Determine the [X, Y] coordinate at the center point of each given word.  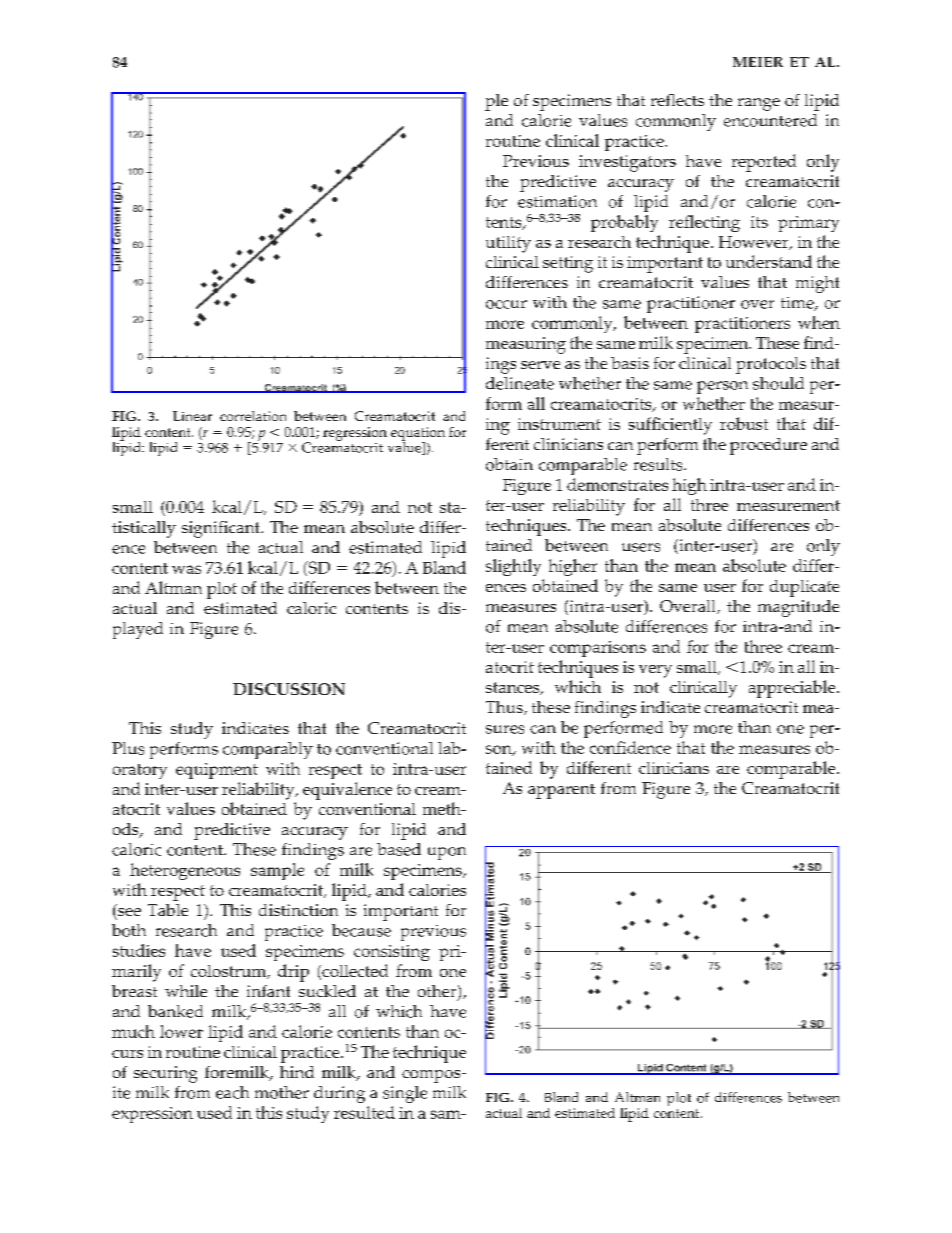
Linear [192, 416]
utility [508, 244]
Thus [505, 708]
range [759, 104]
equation [418, 435]
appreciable [793, 689]
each [232, 1092]
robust [744, 423]
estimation [557, 201]
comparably [268, 750]
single [405, 1094]
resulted [364, 1112]
